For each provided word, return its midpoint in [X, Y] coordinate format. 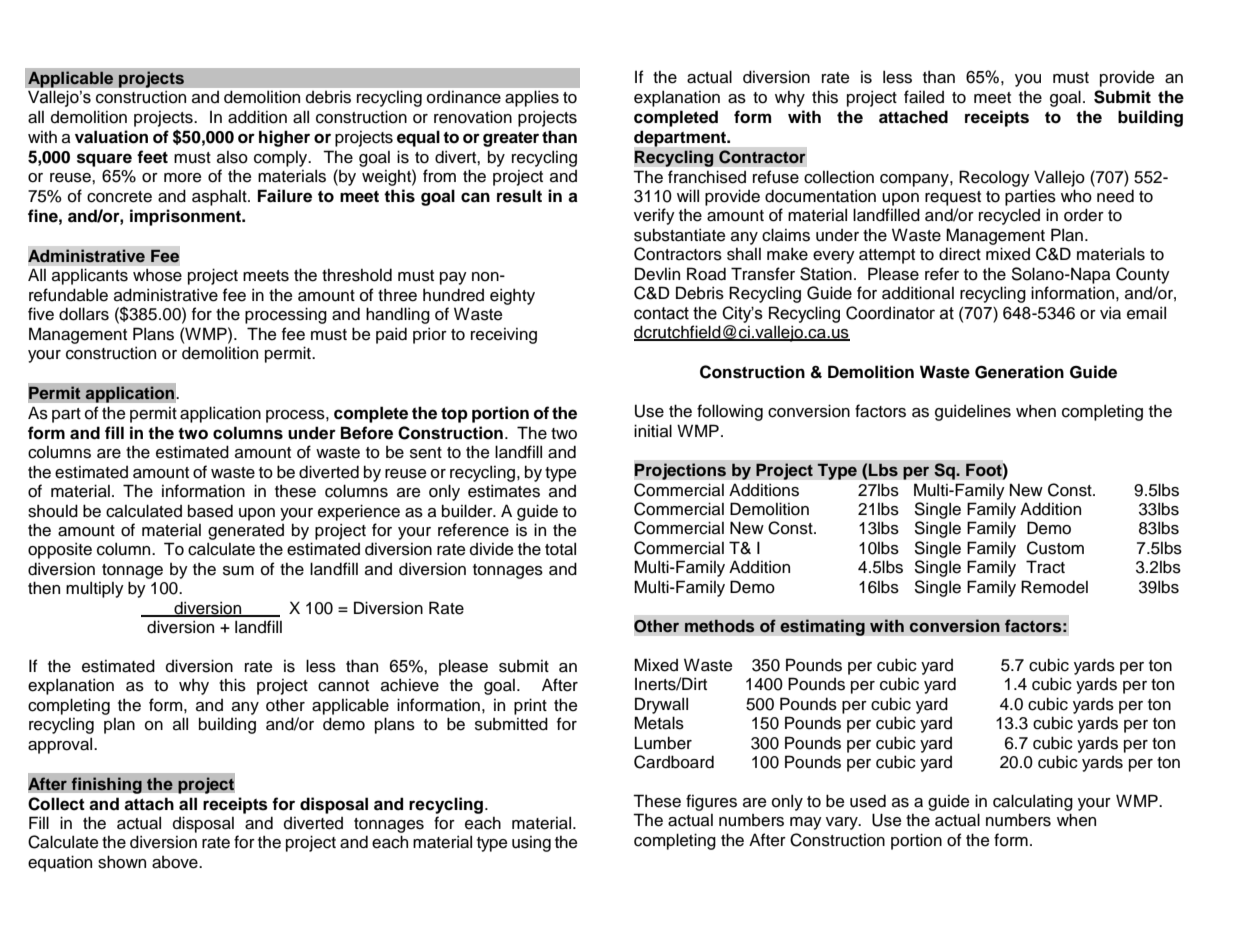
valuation [111, 137]
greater [511, 139]
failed [924, 97]
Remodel [1054, 587]
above [176, 862]
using [531, 844]
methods [720, 626]
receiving [504, 336]
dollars [84, 314]
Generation [1019, 372]
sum [238, 571]
